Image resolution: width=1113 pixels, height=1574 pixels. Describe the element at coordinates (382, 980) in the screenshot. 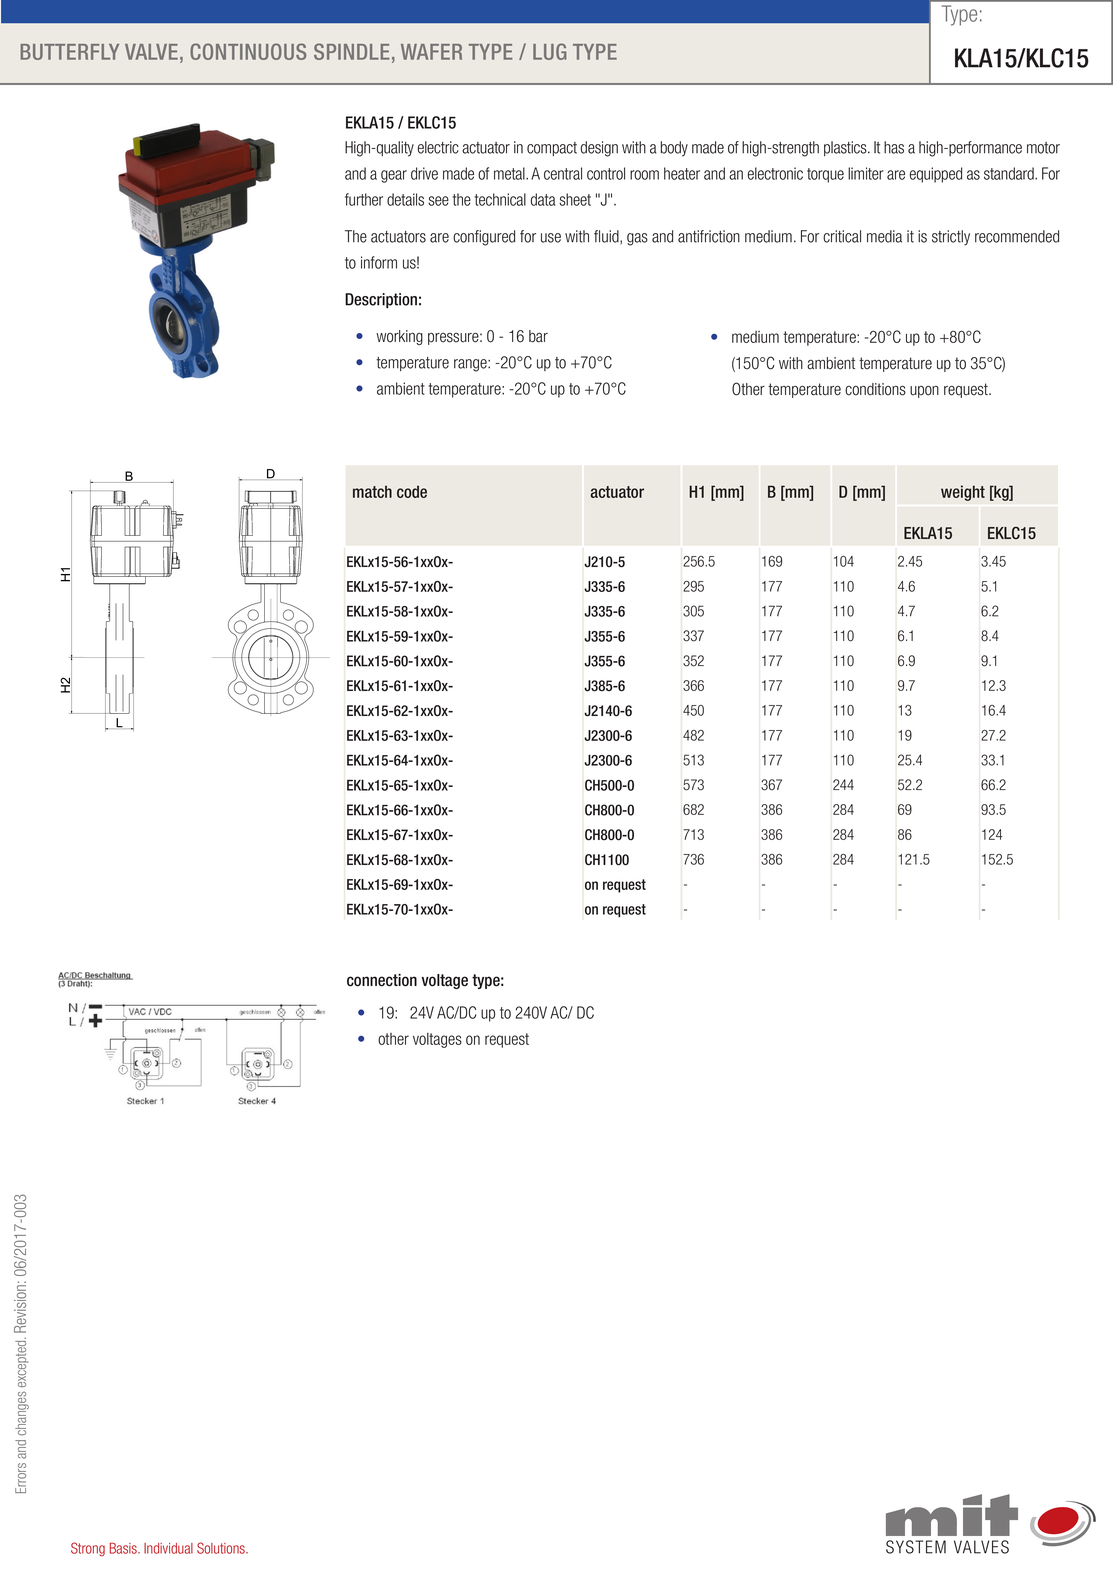

I see `connection` at that location.
